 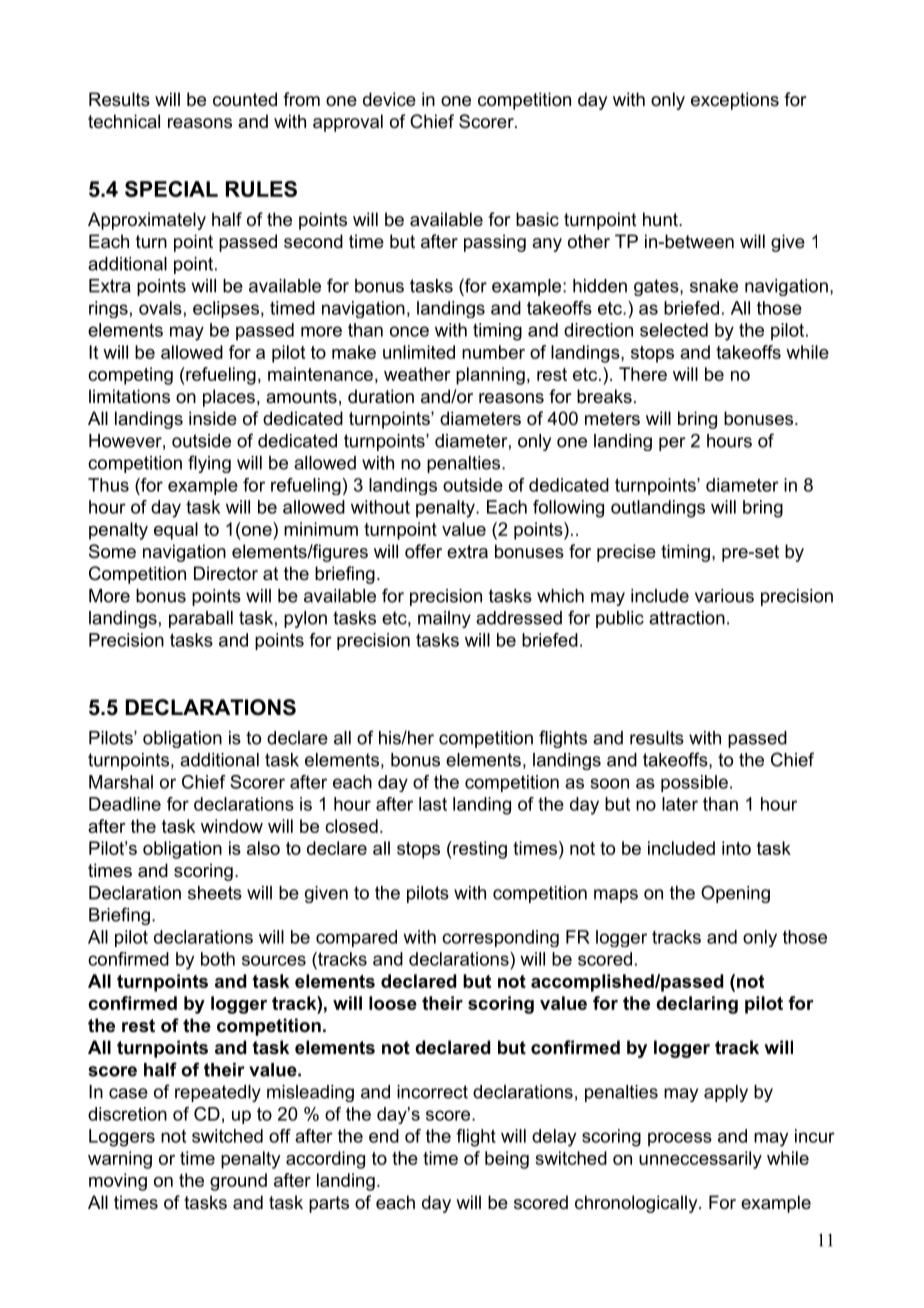 What do you see at coordinates (238, 1182) in the image?
I see `ground` at bounding box center [238, 1182].
